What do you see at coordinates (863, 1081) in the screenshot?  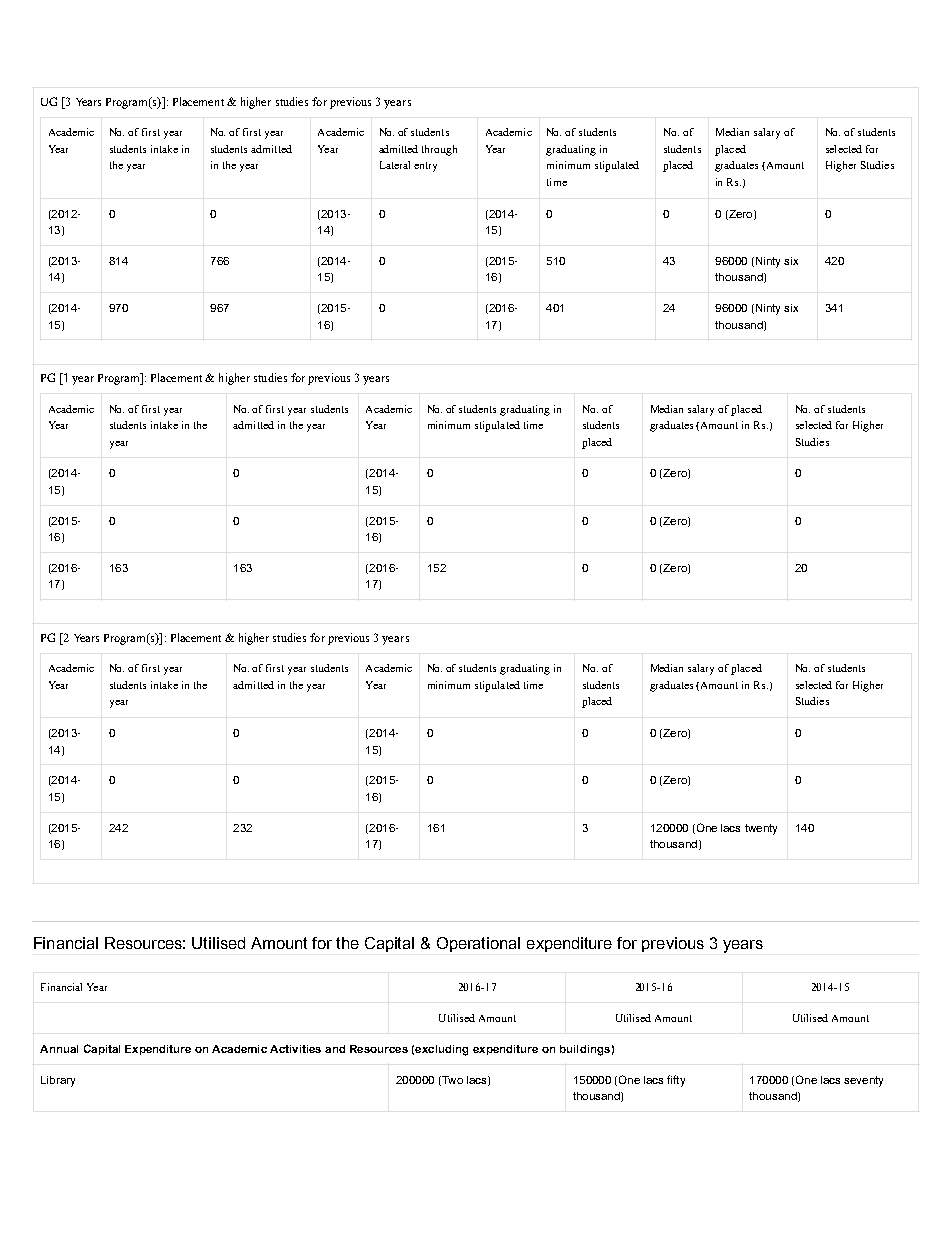 I see `seventy` at bounding box center [863, 1081].
